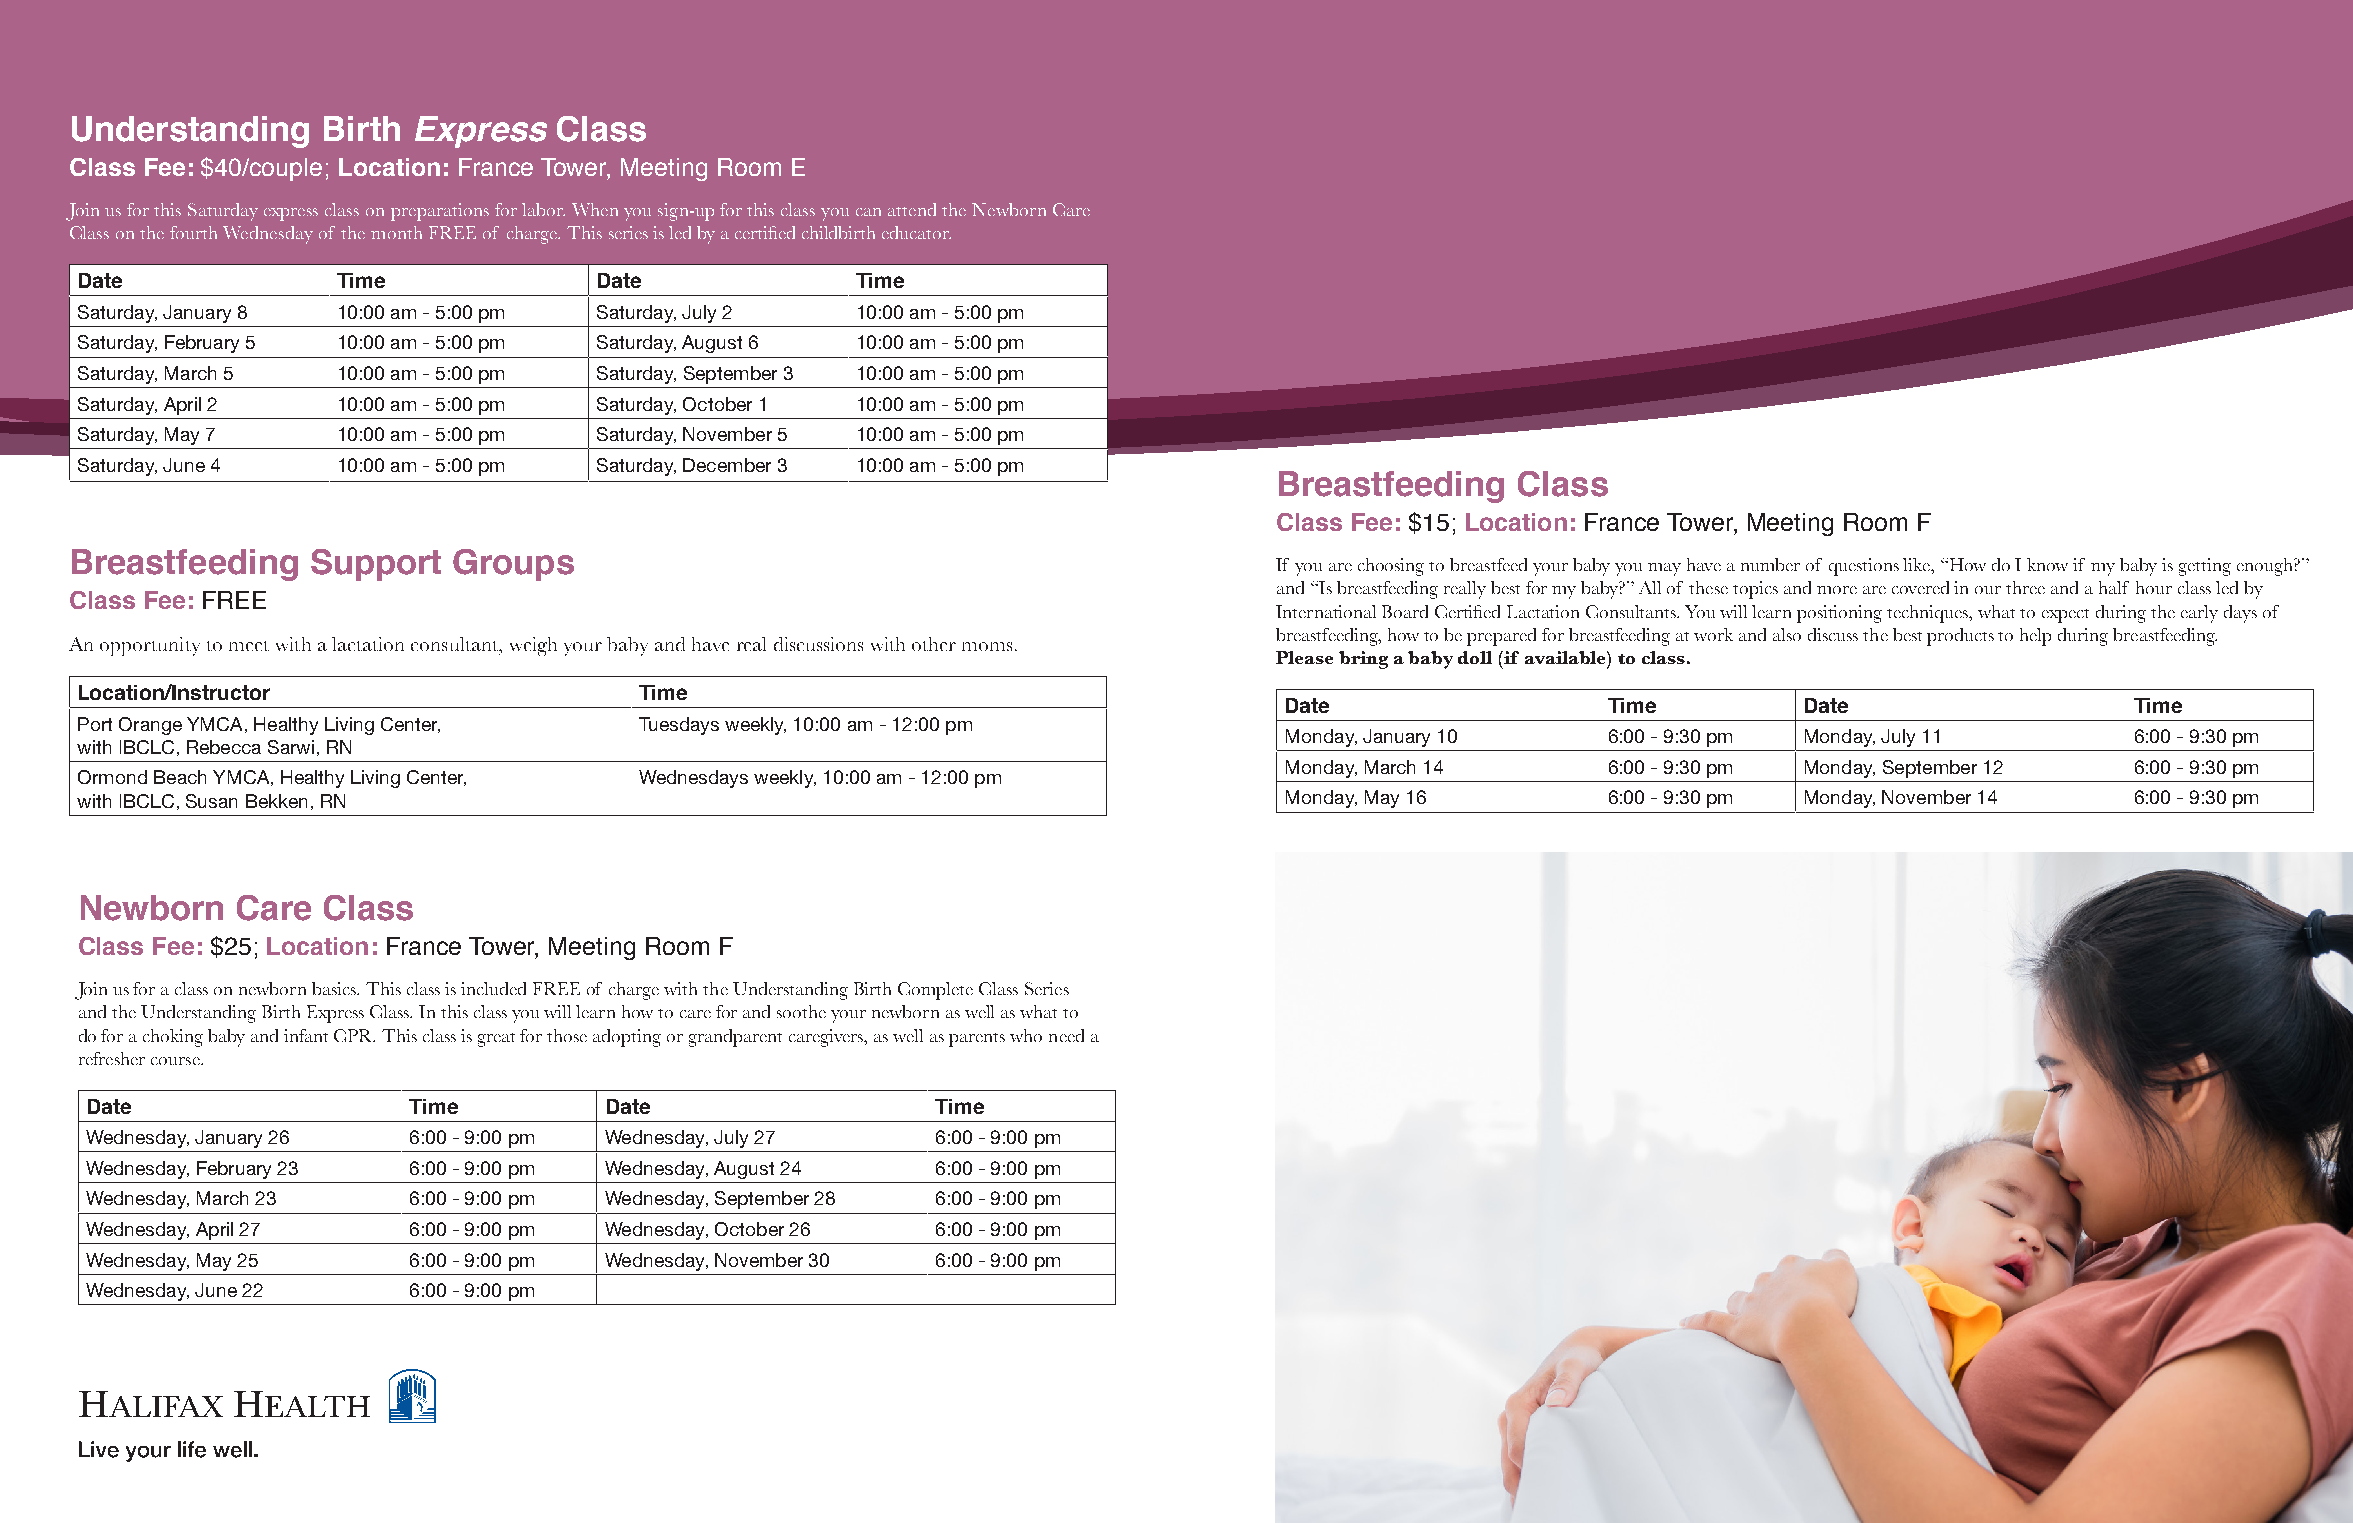  What do you see at coordinates (2035, 637) in the document?
I see `help` at bounding box center [2035, 637].
